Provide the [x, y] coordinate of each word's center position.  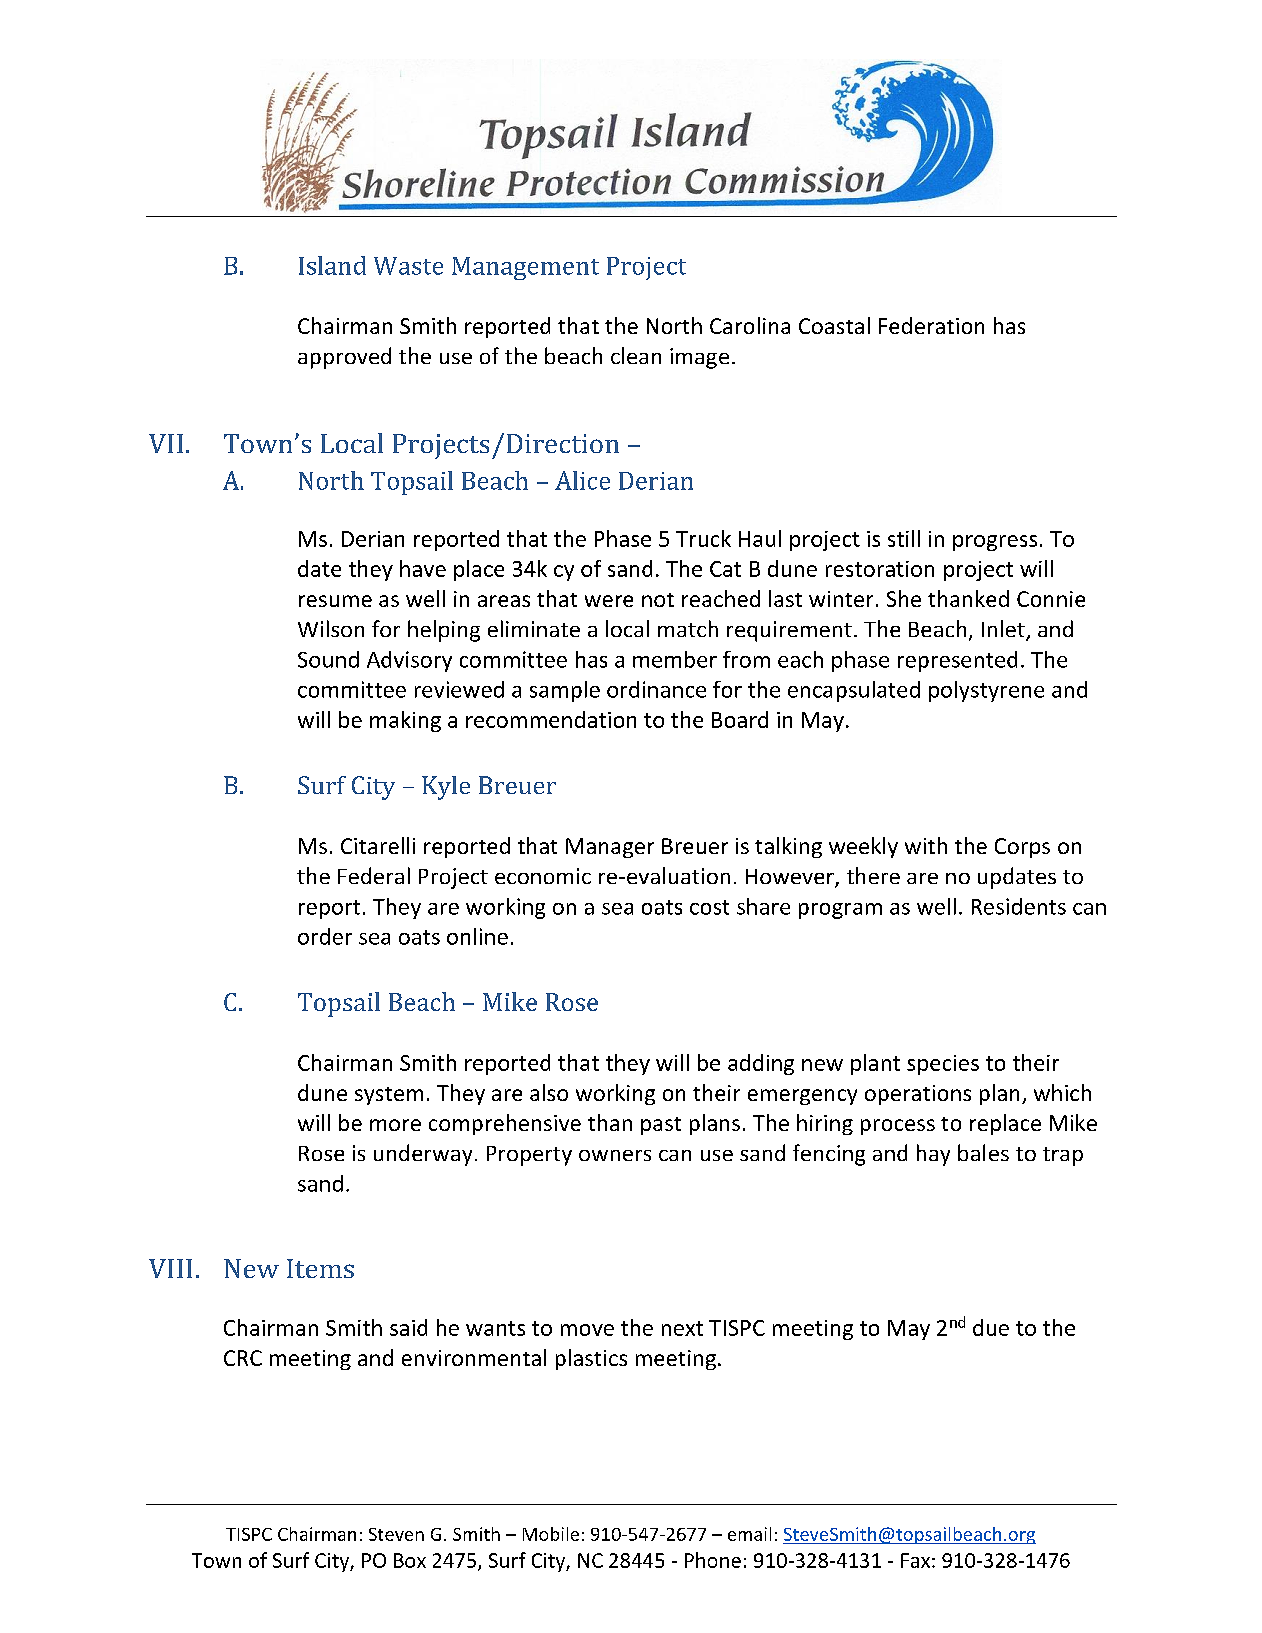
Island [332, 265]
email [749, 1534]
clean [636, 355]
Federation [931, 325]
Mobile [551, 1534]
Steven [396, 1534]
